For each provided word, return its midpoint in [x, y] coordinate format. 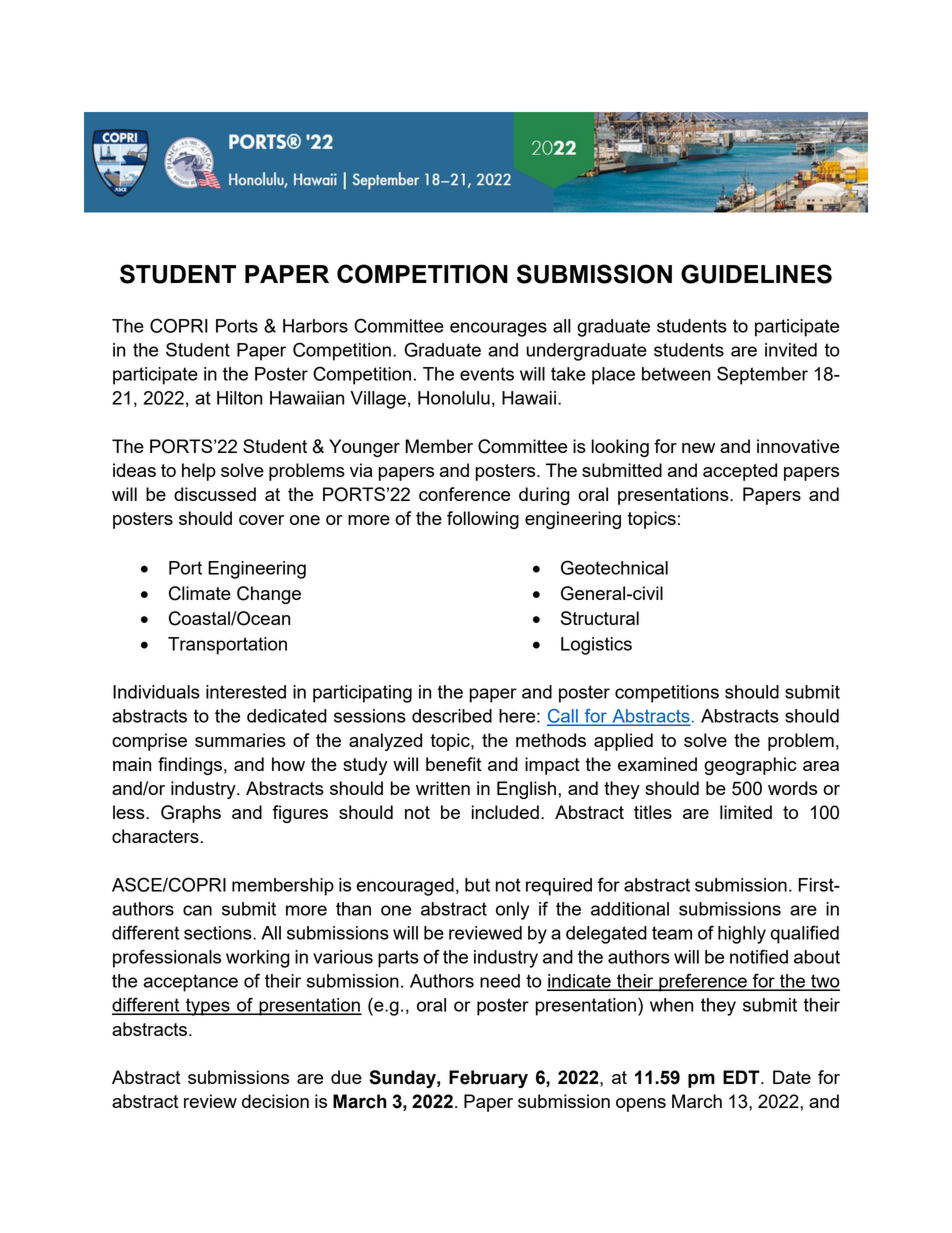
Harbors [315, 326]
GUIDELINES [756, 274]
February [488, 1079]
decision [275, 1101]
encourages [498, 329]
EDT [742, 1077]
